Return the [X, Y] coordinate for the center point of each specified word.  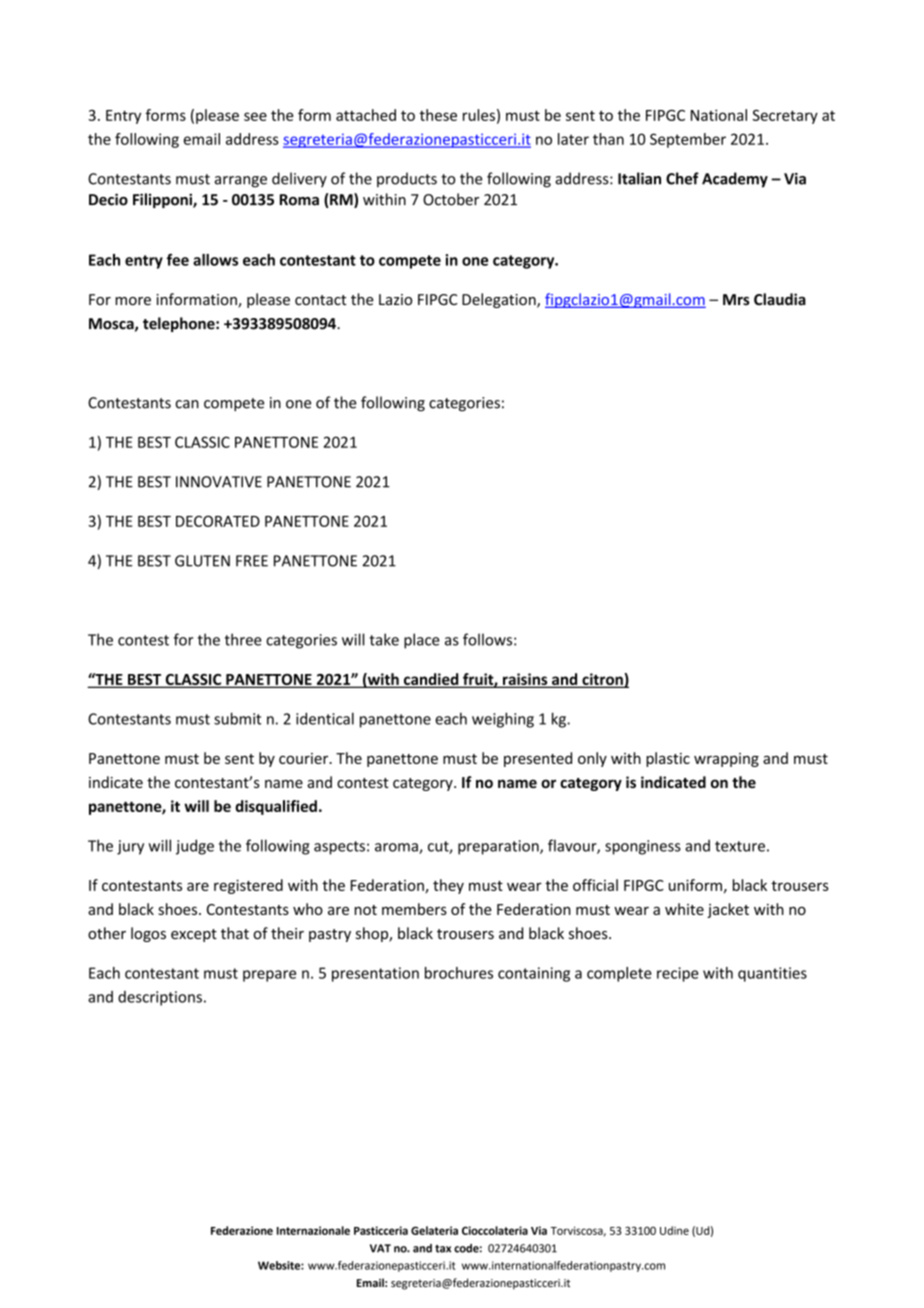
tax [443, 1249]
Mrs [736, 300]
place [422, 641]
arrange [241, 182]
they [448, 886]
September [688, 140]
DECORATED [218, 521]
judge [195, 847]
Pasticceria [381, 1230]
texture [740, 846]
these [438, 115]
